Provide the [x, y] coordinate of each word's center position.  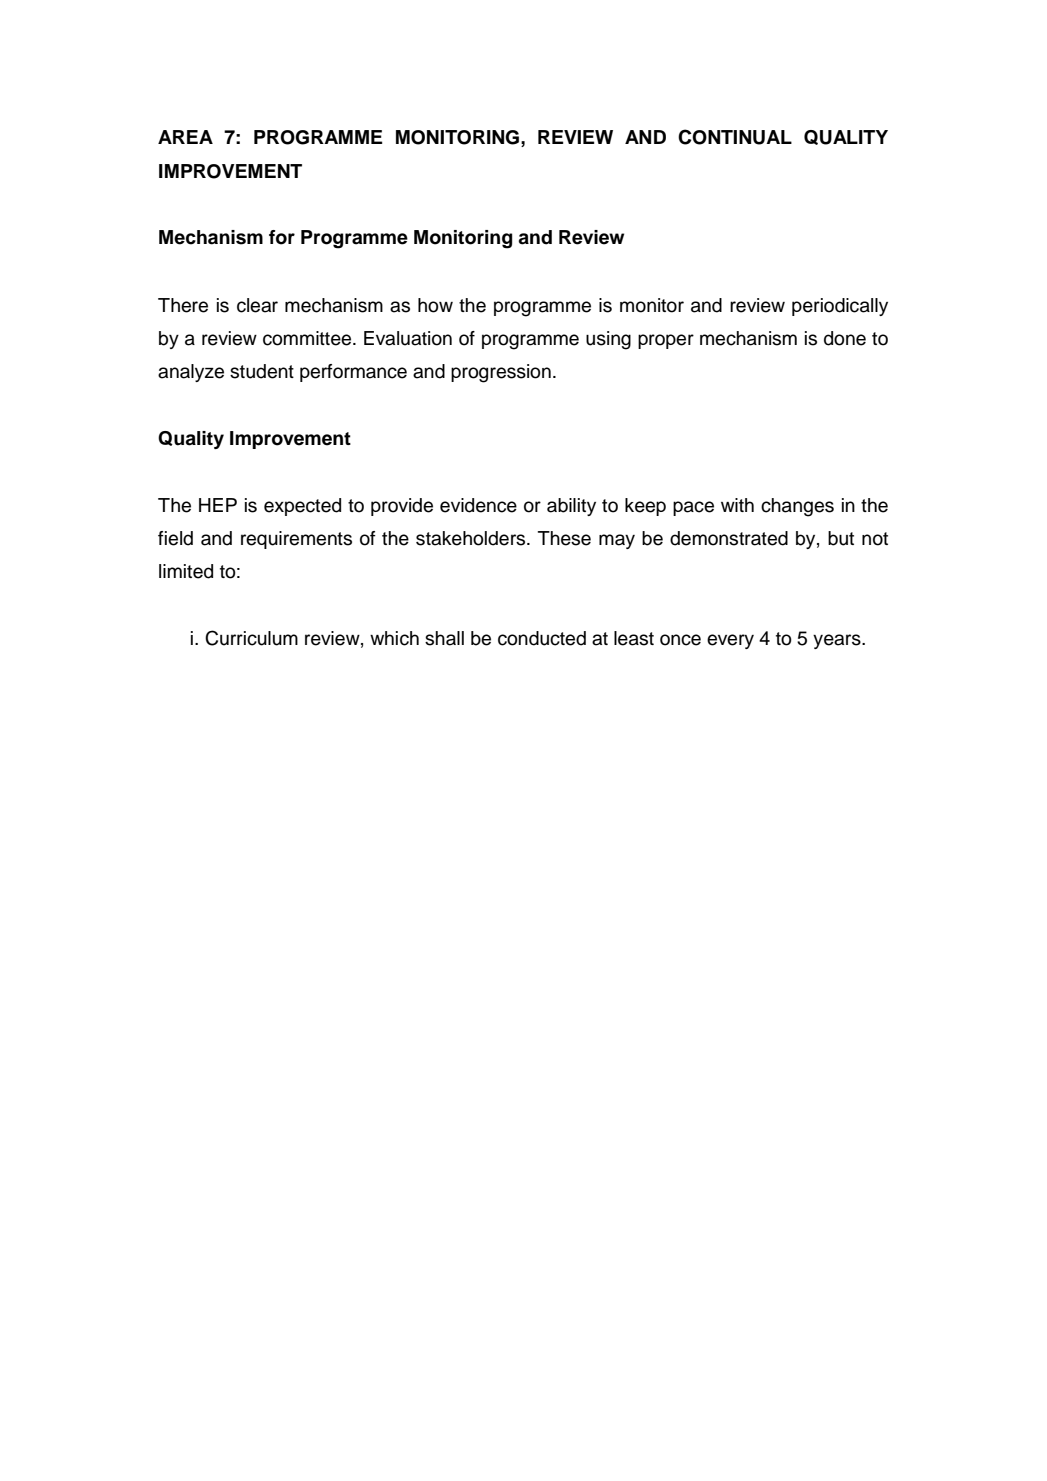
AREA [185, 137]
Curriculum [251, 638]
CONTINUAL [735, 137]
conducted [542, 638]
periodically [840, 307]
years [838, 641]
